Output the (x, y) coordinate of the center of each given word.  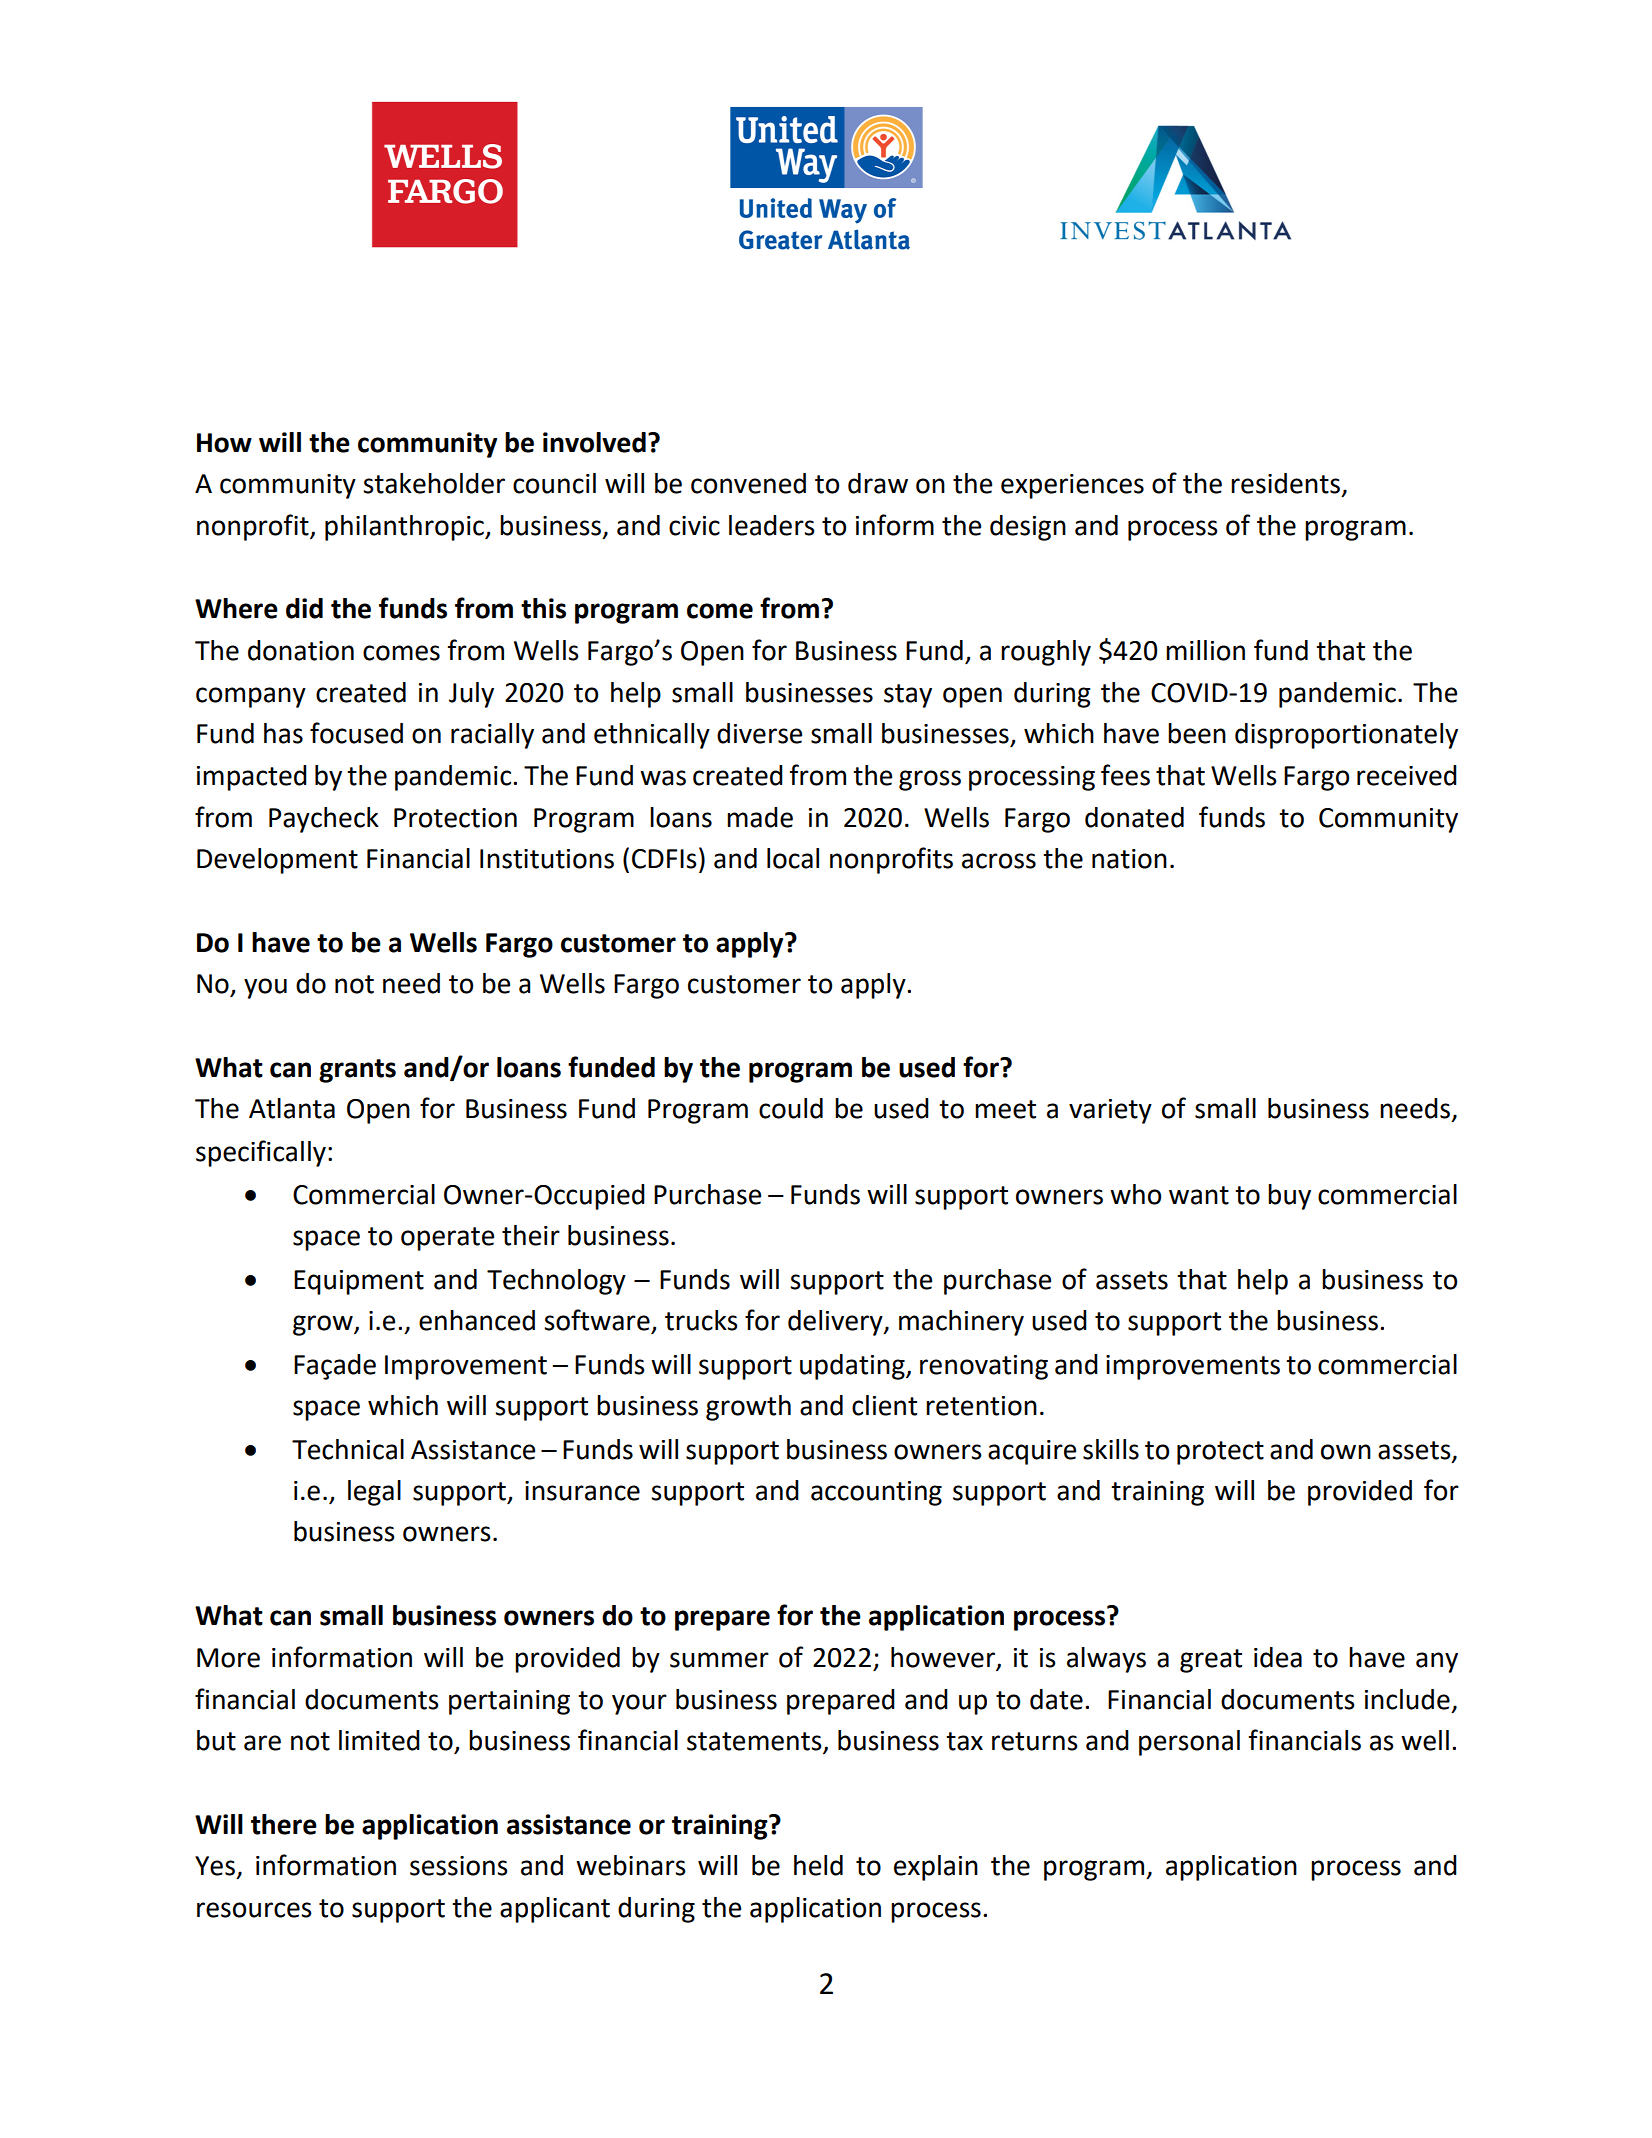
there (284, 1824)
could (791, 1108)
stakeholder (434, 483)
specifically (261, 1153)
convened (748, 483)
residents (1285, 483)
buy (1289, 1197)
